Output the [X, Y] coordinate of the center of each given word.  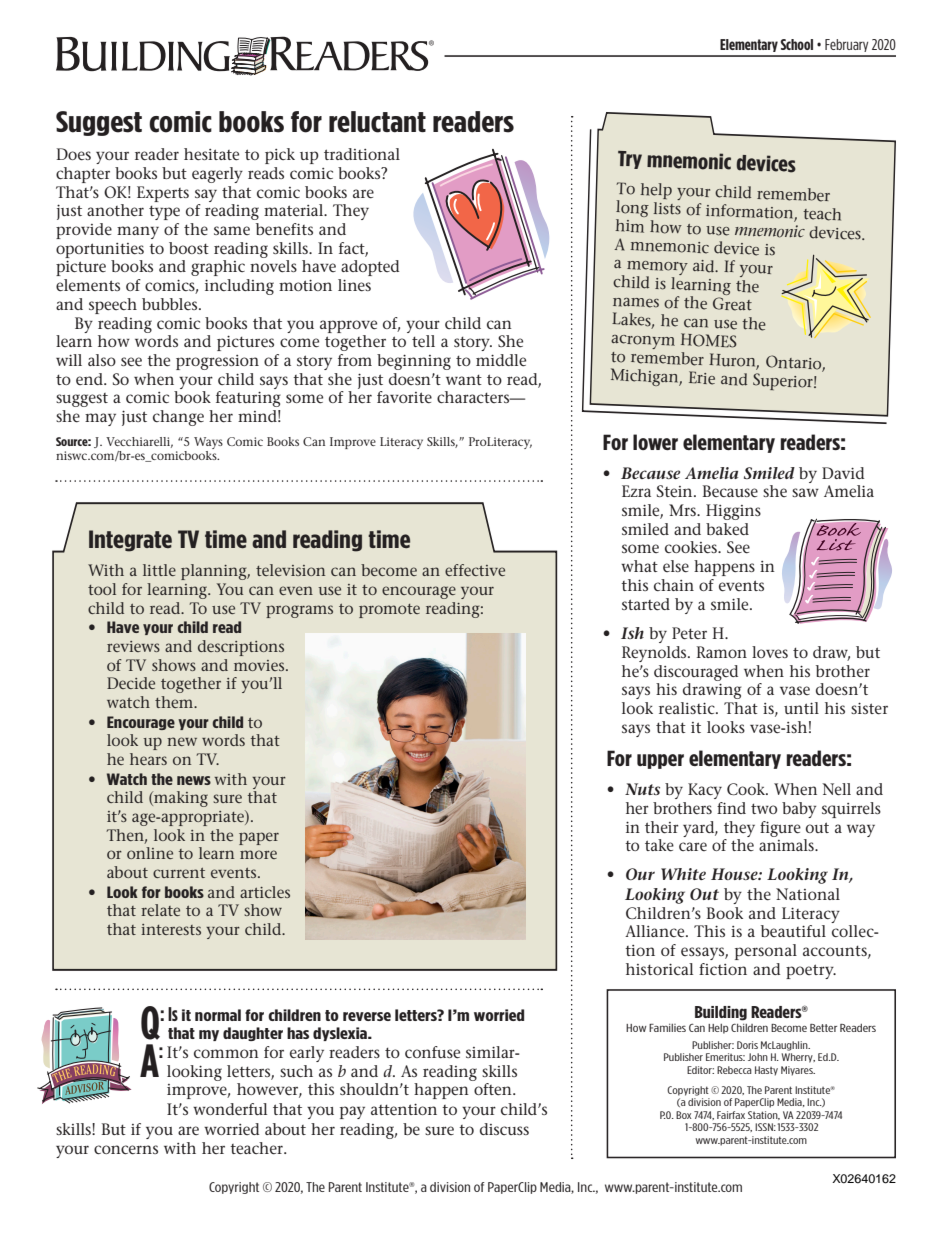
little [159, 570]
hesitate [211, 154]
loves [770, 652]
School [796, 44]
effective [475, 570]
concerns [126, 1150]
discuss [504, 1129]
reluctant [377, 122]
